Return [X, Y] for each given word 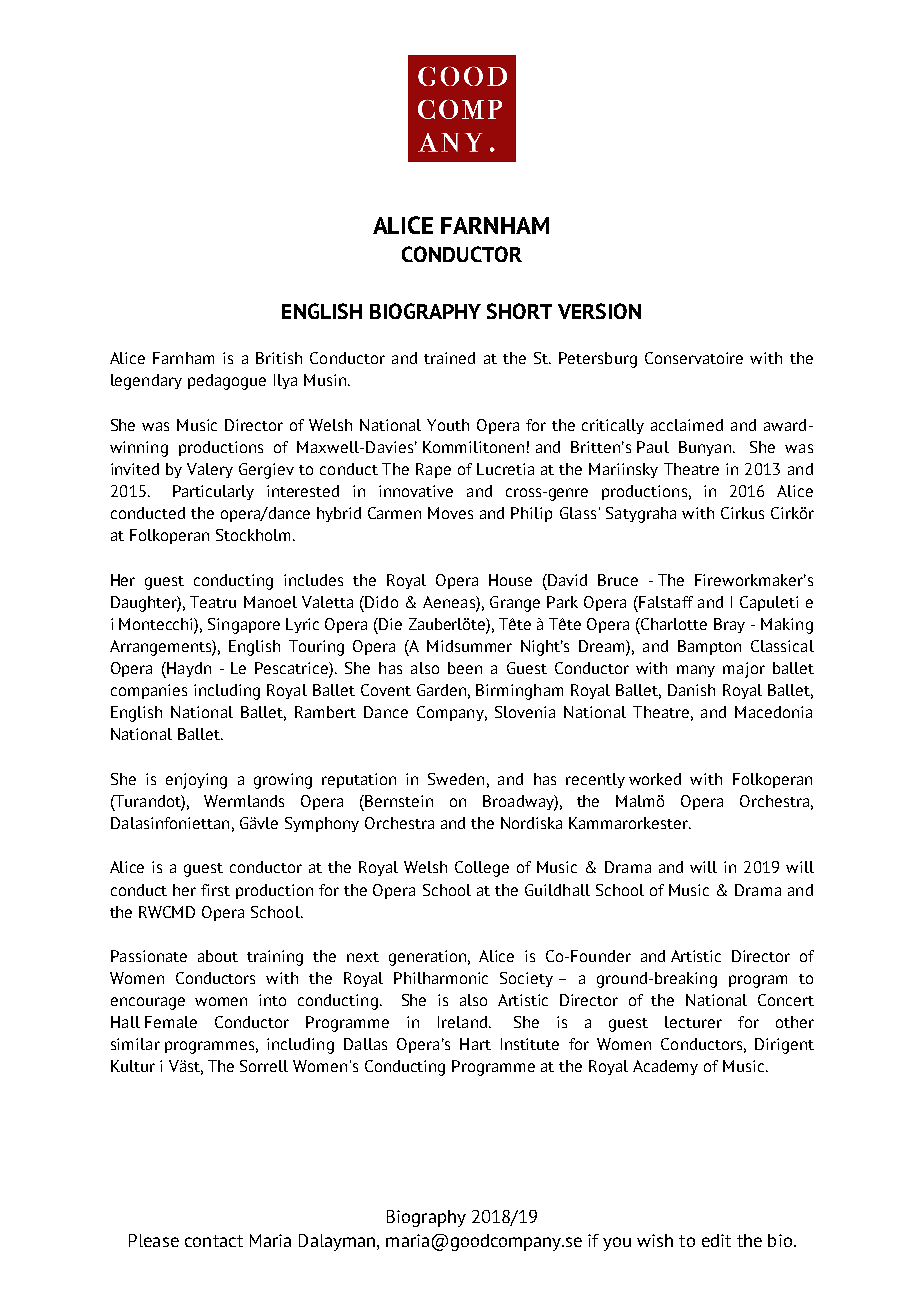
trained [449, 358]
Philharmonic [441, 978]
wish [655, 1240]
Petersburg [598, 360]
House [510, 580]
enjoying [196, 781]
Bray [729, 625]
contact [214, 1241]
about [218, 956]
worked [655, 779]
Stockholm [255, 535]
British [279, 358]
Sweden [456, 779]
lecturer [693, 1022]
